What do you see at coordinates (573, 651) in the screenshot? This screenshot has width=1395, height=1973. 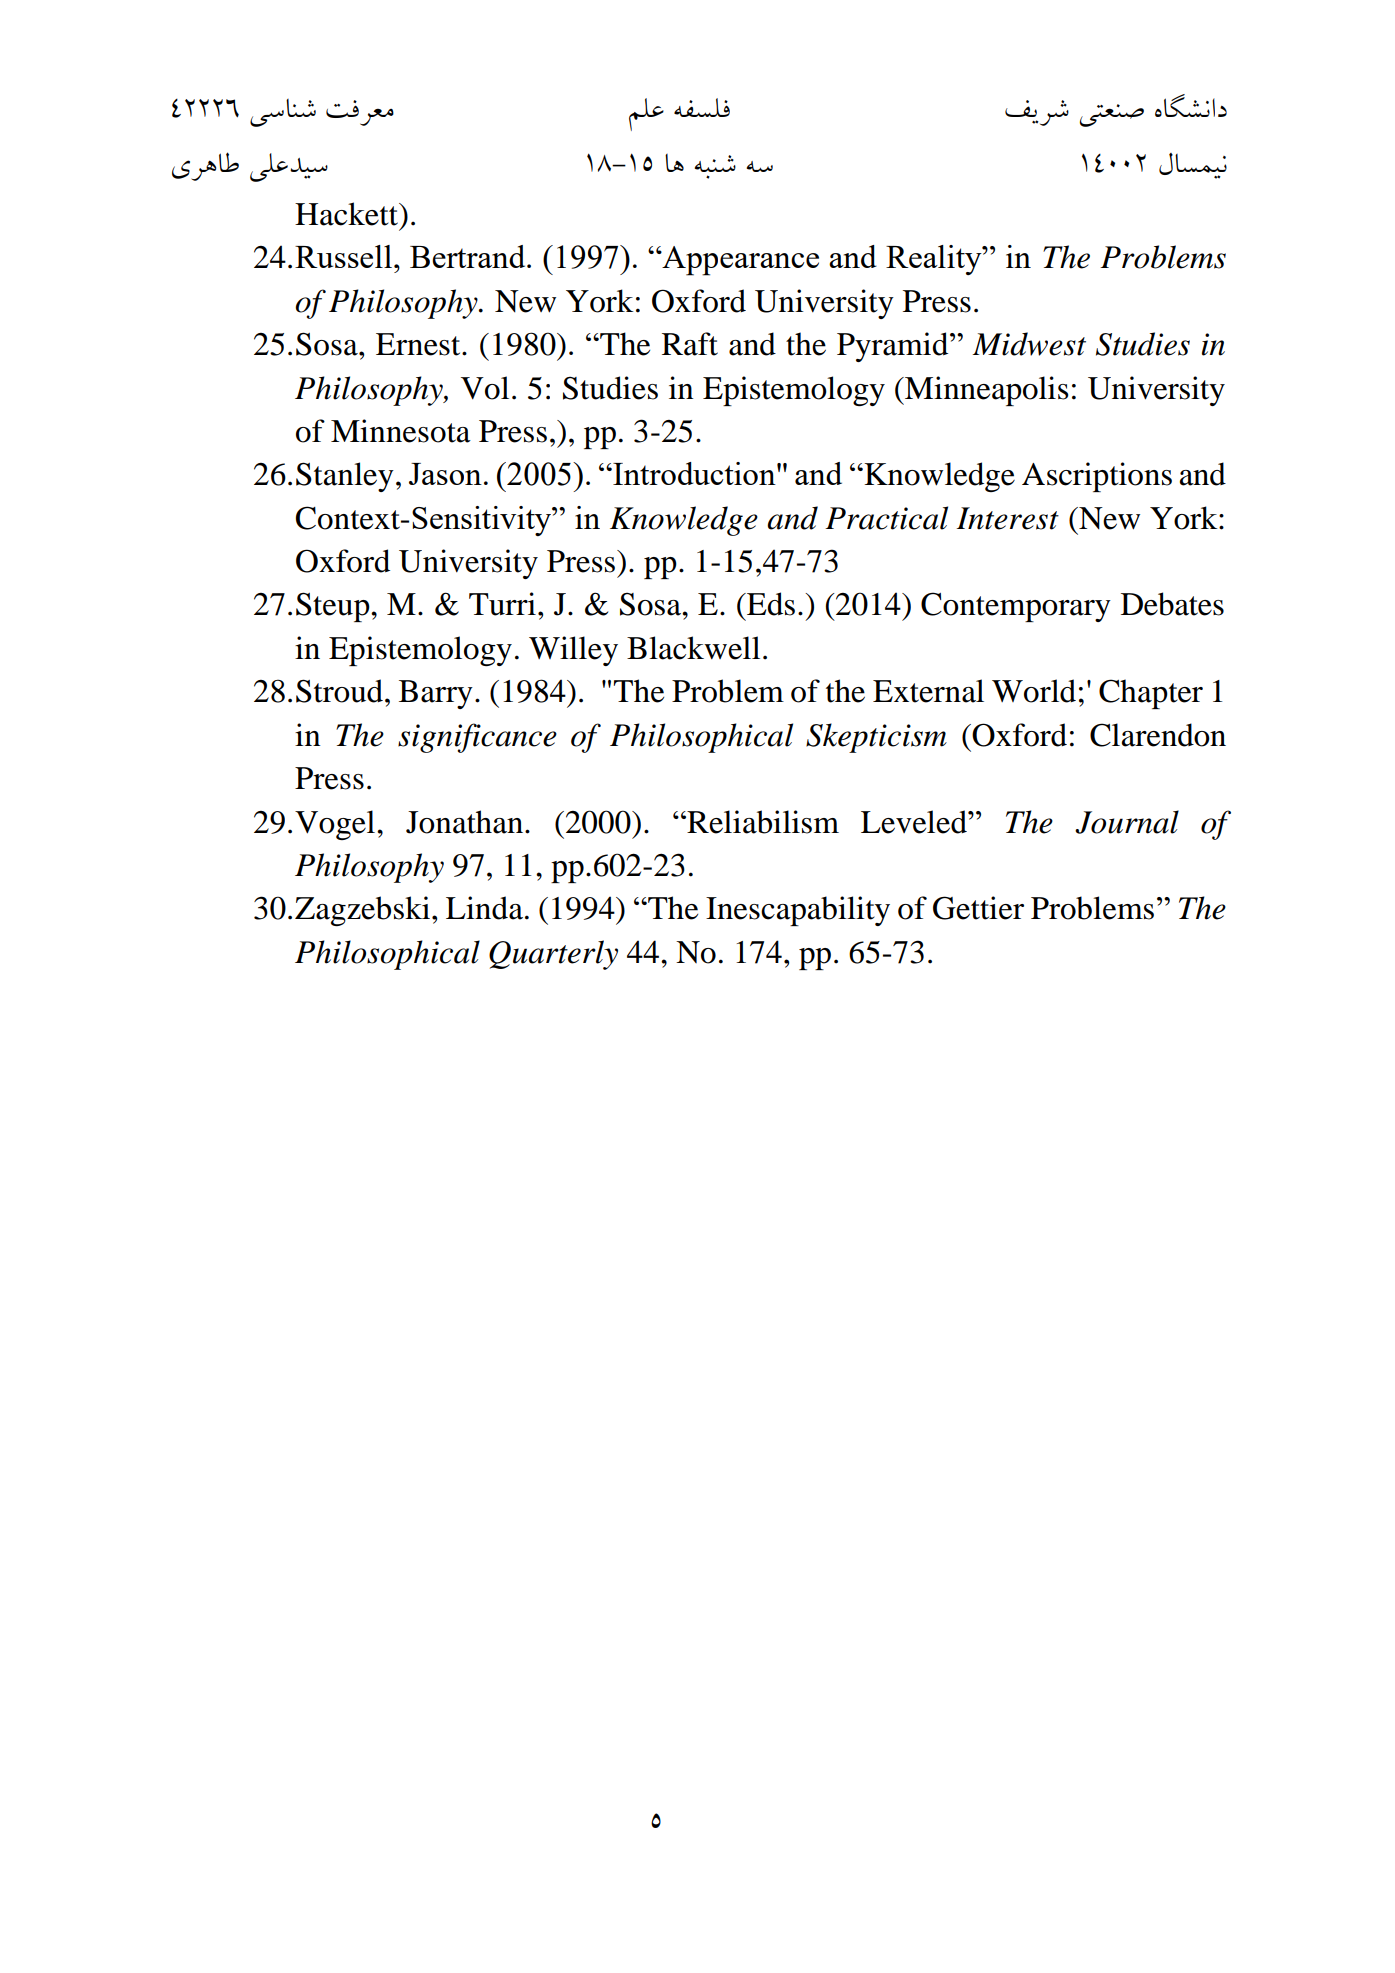 I see `Willey` at bounding box center [573, 651].
